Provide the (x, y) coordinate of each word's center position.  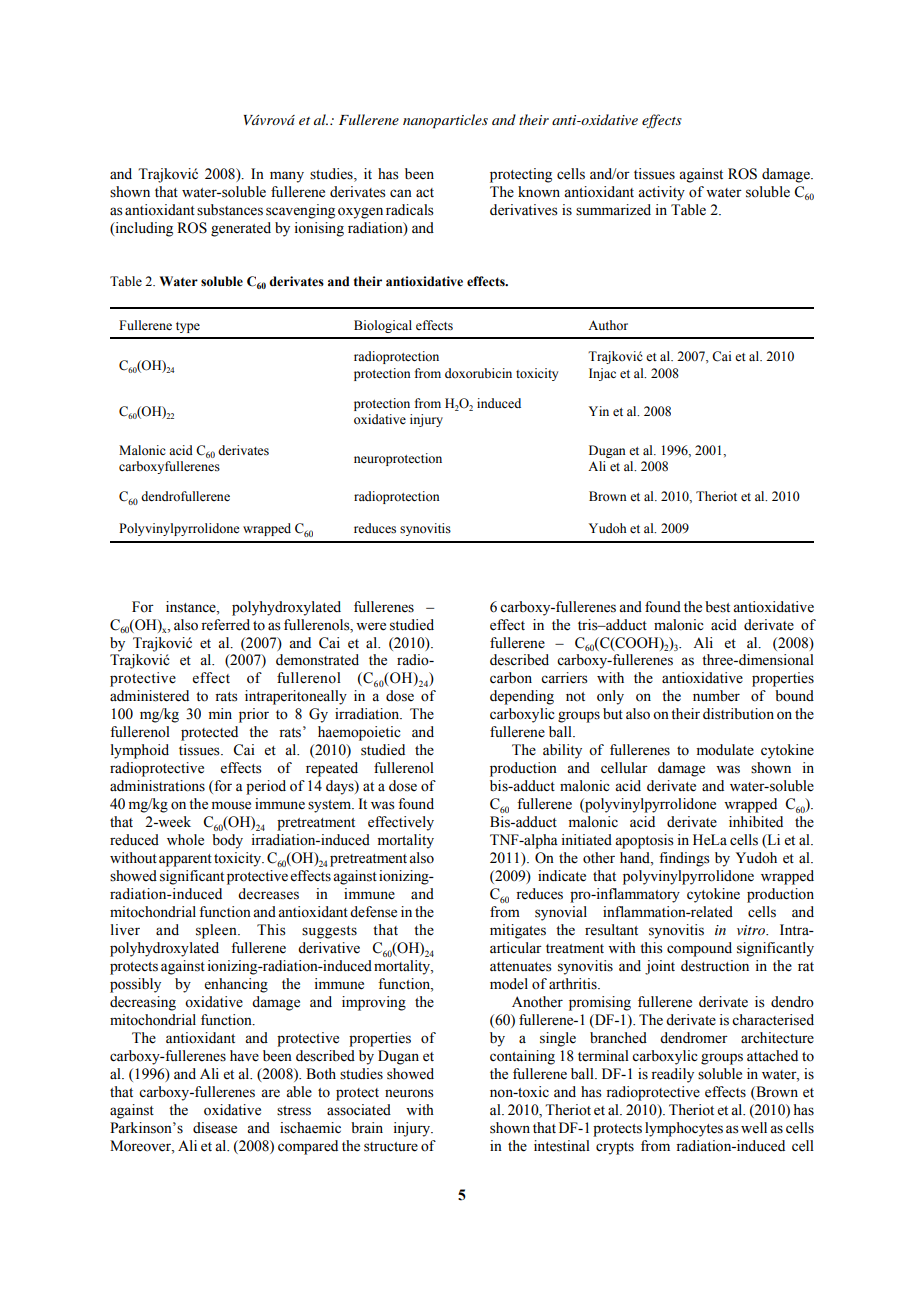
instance (192, 607)
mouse (231, 805)
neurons (409, 1093)
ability (562, 751)
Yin (599, 411)
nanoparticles (445, 121)
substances (230, 210)
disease (215, 1128)
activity (661, 193)
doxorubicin (478, 373)
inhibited (756, 822)
